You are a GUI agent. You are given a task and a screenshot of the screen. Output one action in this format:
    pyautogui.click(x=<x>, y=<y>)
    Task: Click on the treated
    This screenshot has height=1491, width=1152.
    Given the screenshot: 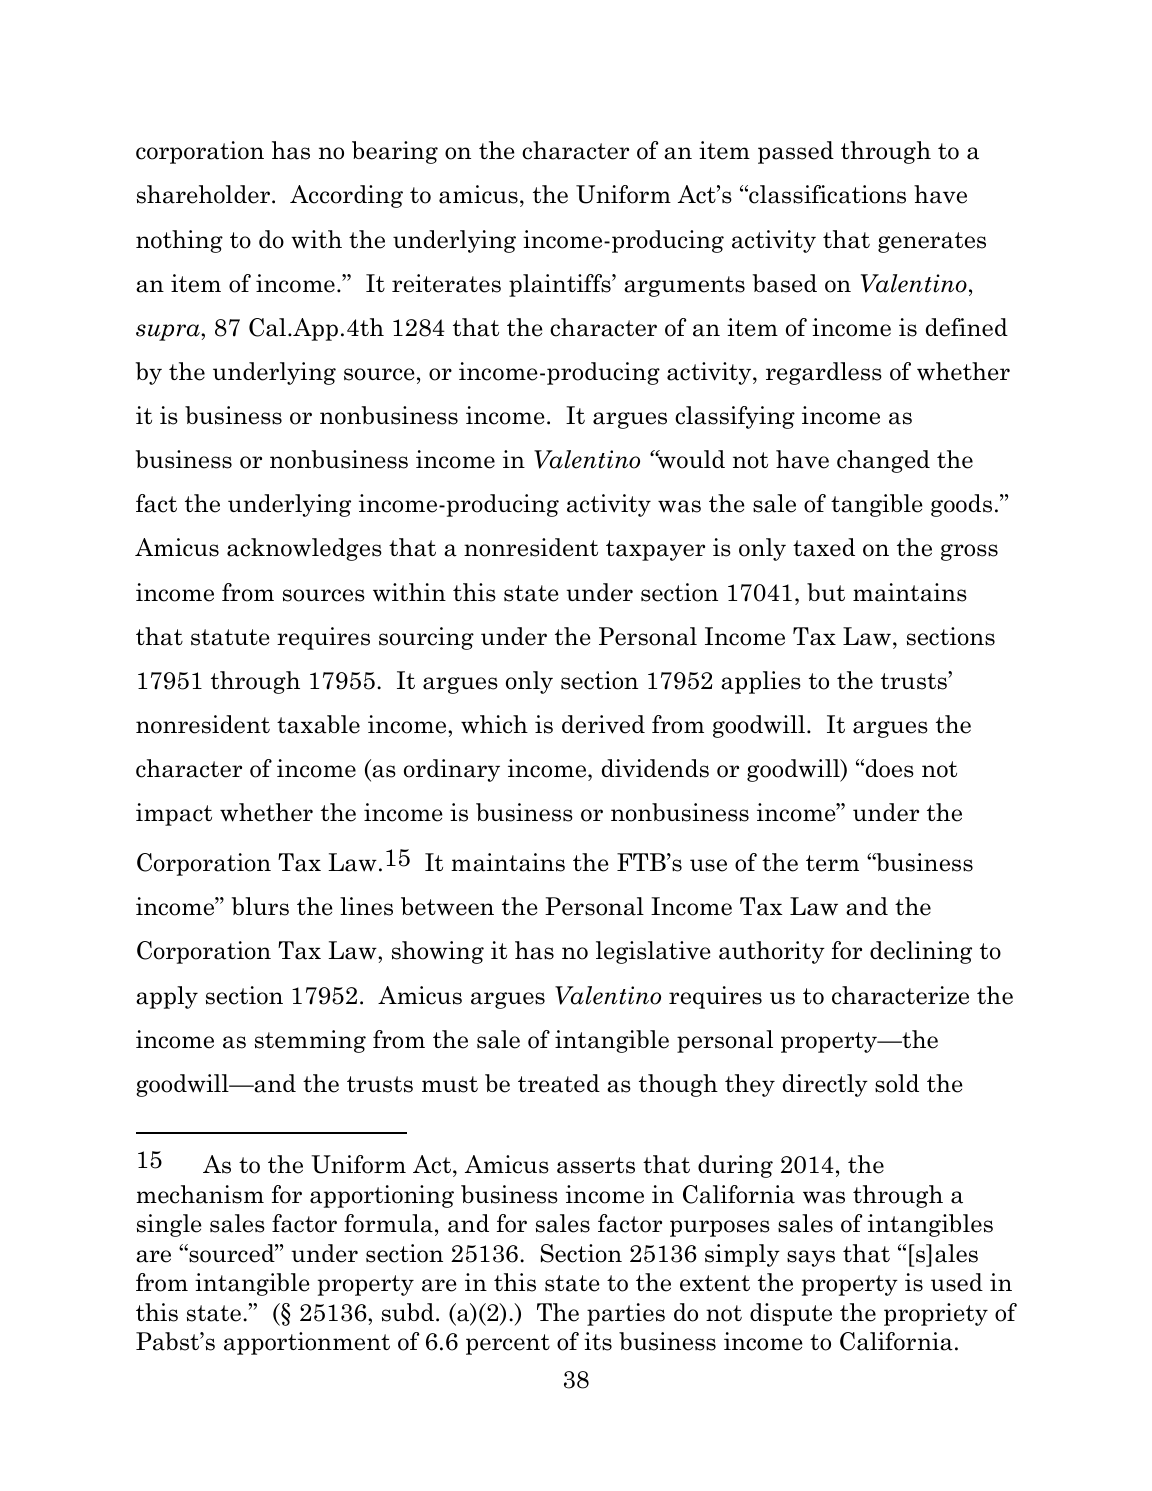 What is the action you would take?
    pyautogui.click(x=559, y=1083)
